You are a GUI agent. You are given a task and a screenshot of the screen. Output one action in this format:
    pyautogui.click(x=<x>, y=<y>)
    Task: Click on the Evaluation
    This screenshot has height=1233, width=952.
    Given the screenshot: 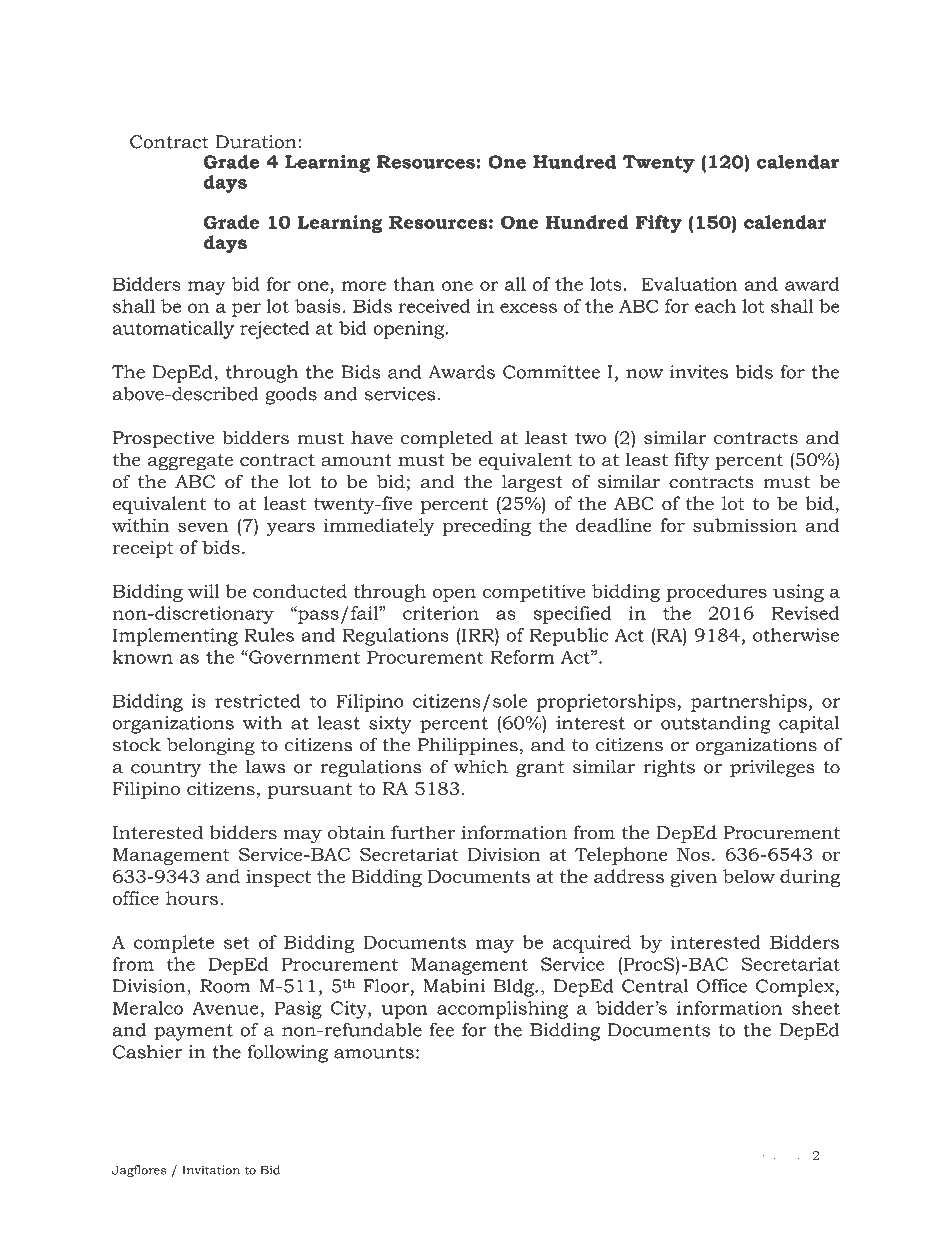 What is the action you would take?
    pyautogui.click(x=689, y=284)
